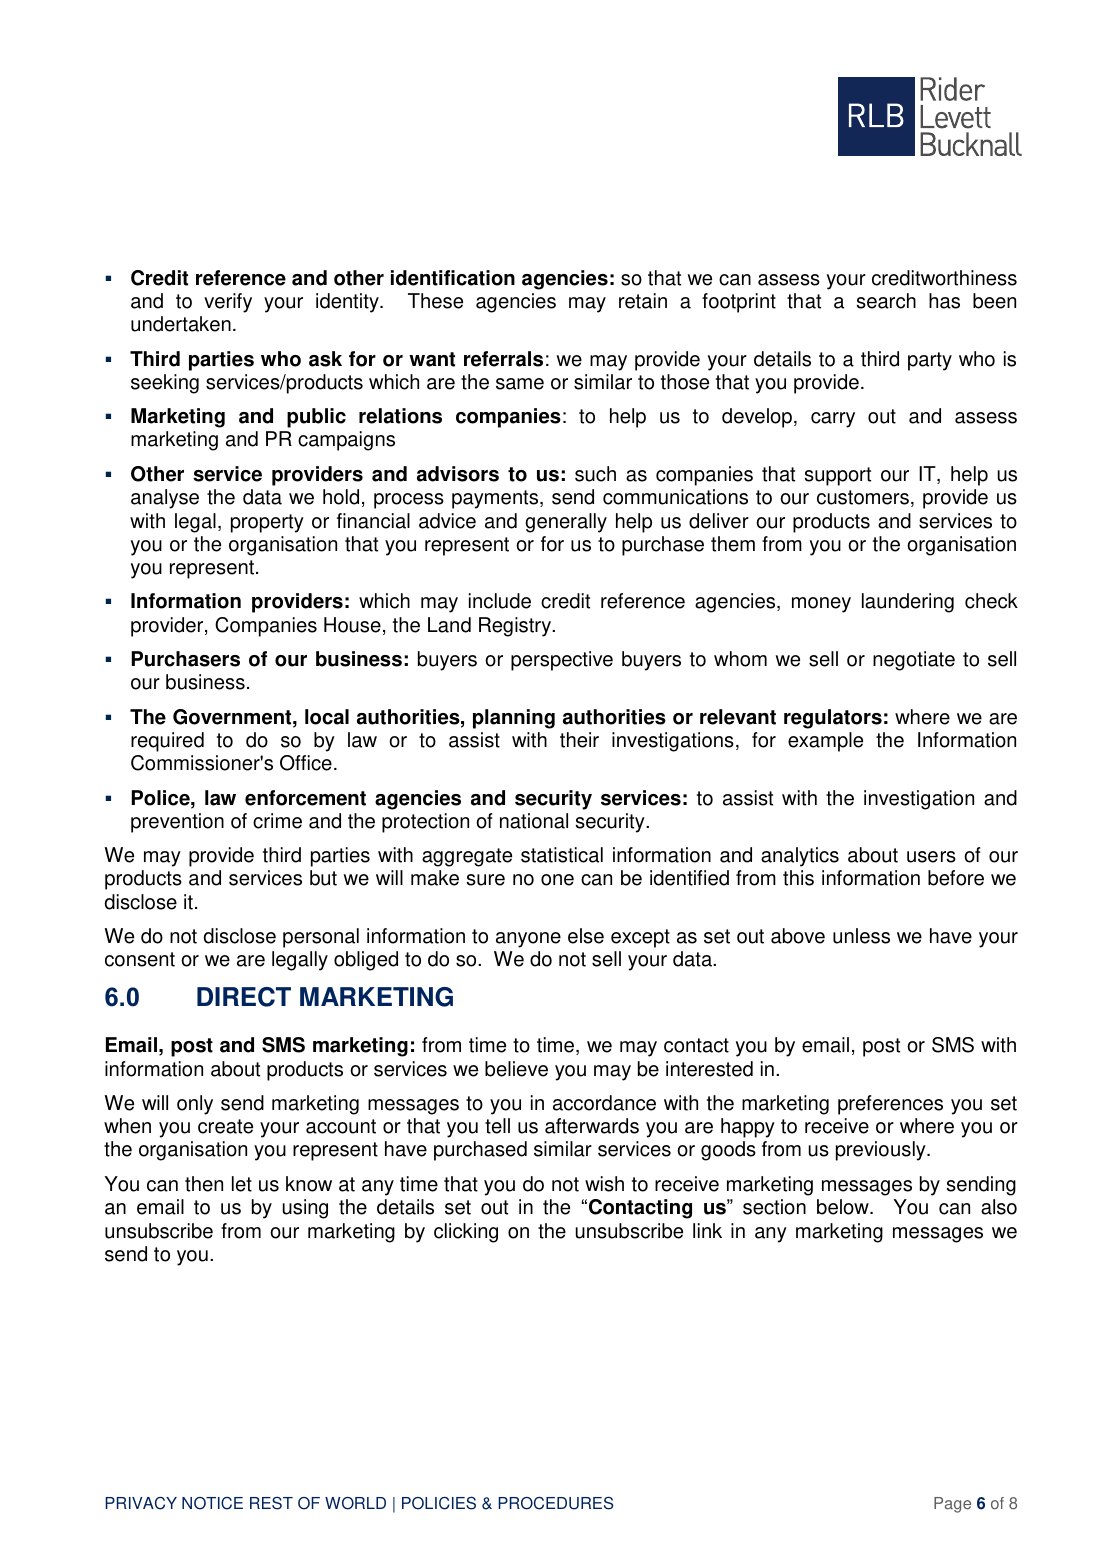 This image has width=1096, height=1550. What do you see at coordinates (212, 1503) in the image?
I see `NOTICE` at bounding box center [212, 1503].
